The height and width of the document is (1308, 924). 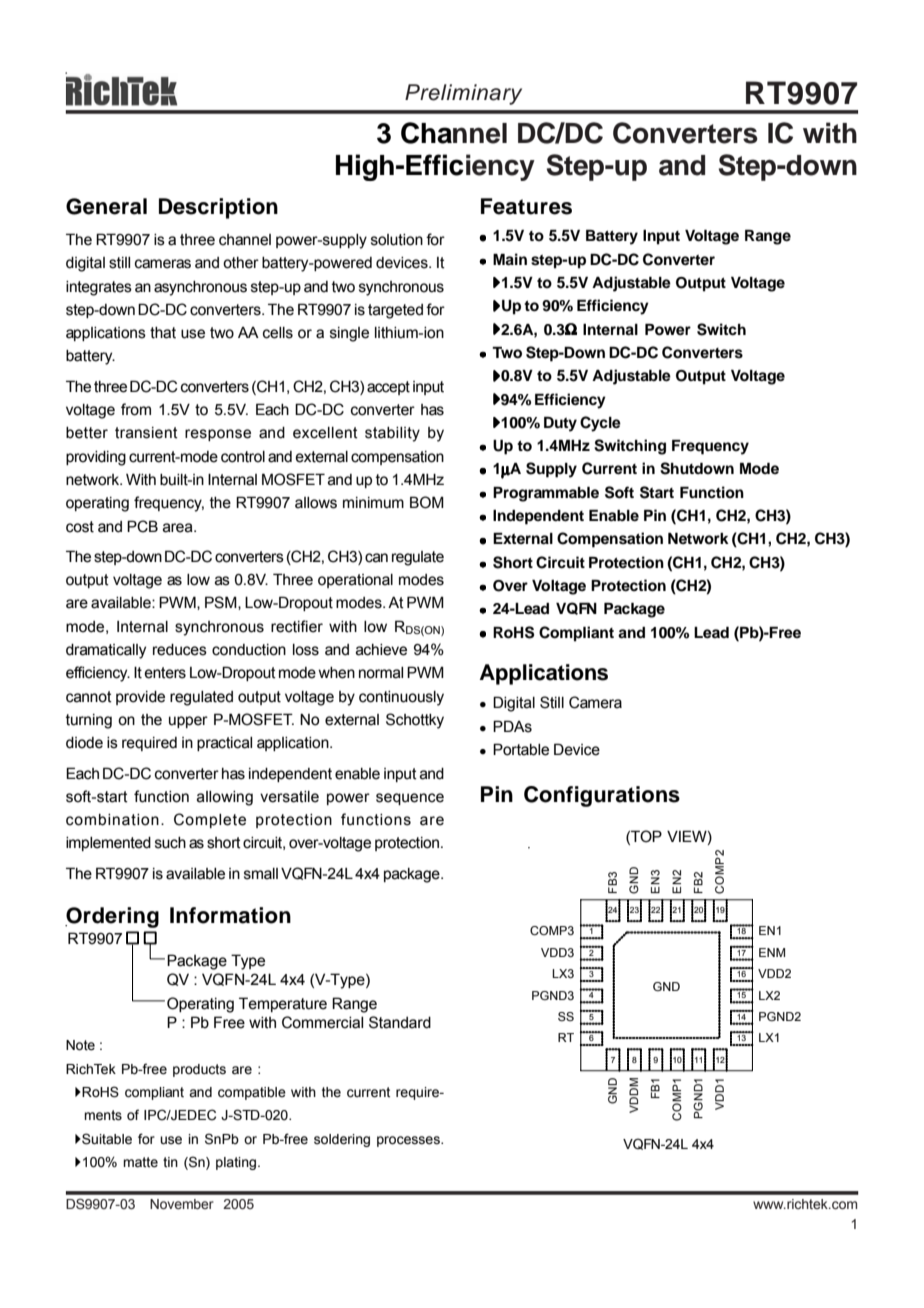 What do you see at coordinates (397, 240) in the document?
I see `solution` at bounding box center [397, 240].
